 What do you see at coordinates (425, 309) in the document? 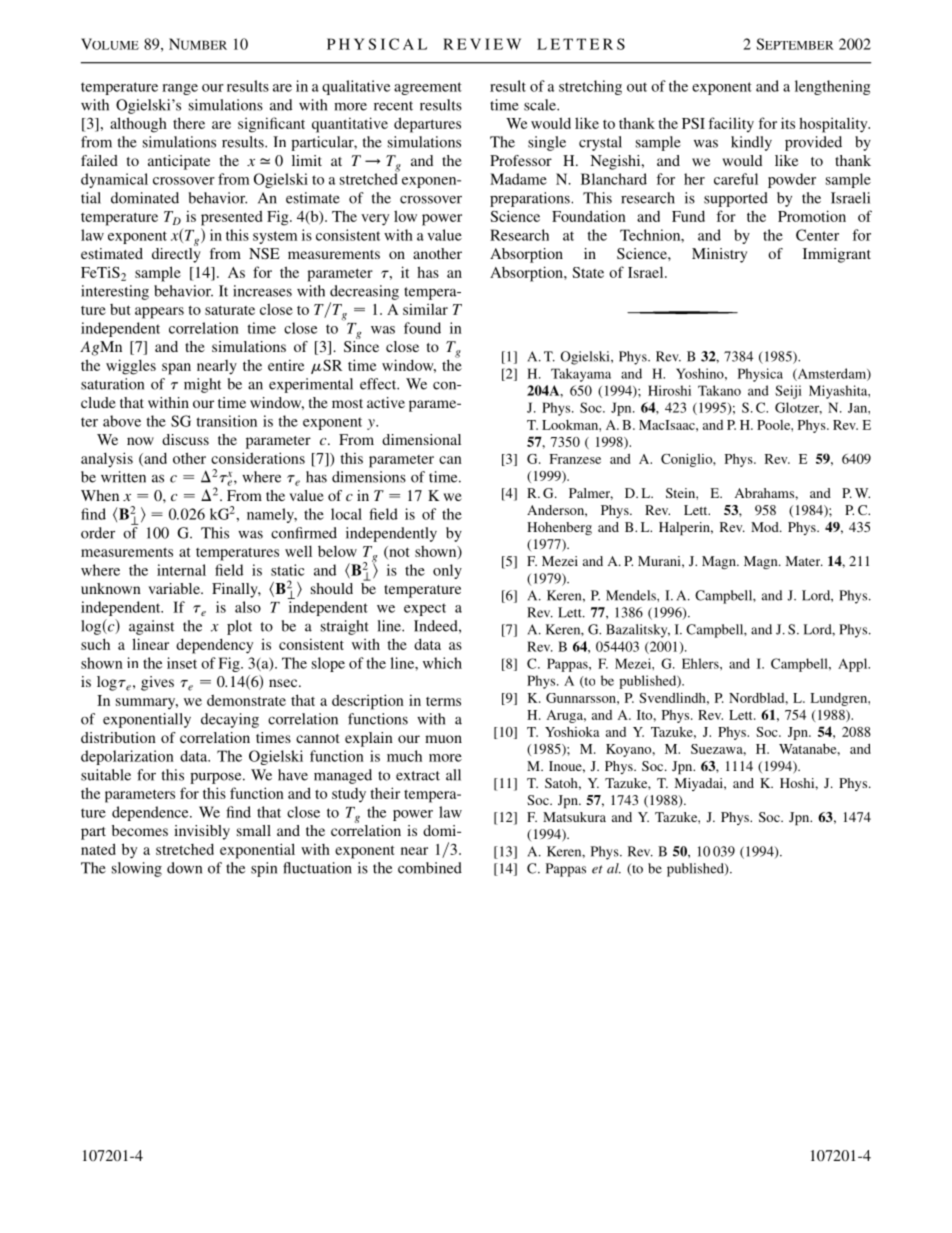
I see `similar` at bounding box center [425, 309].
